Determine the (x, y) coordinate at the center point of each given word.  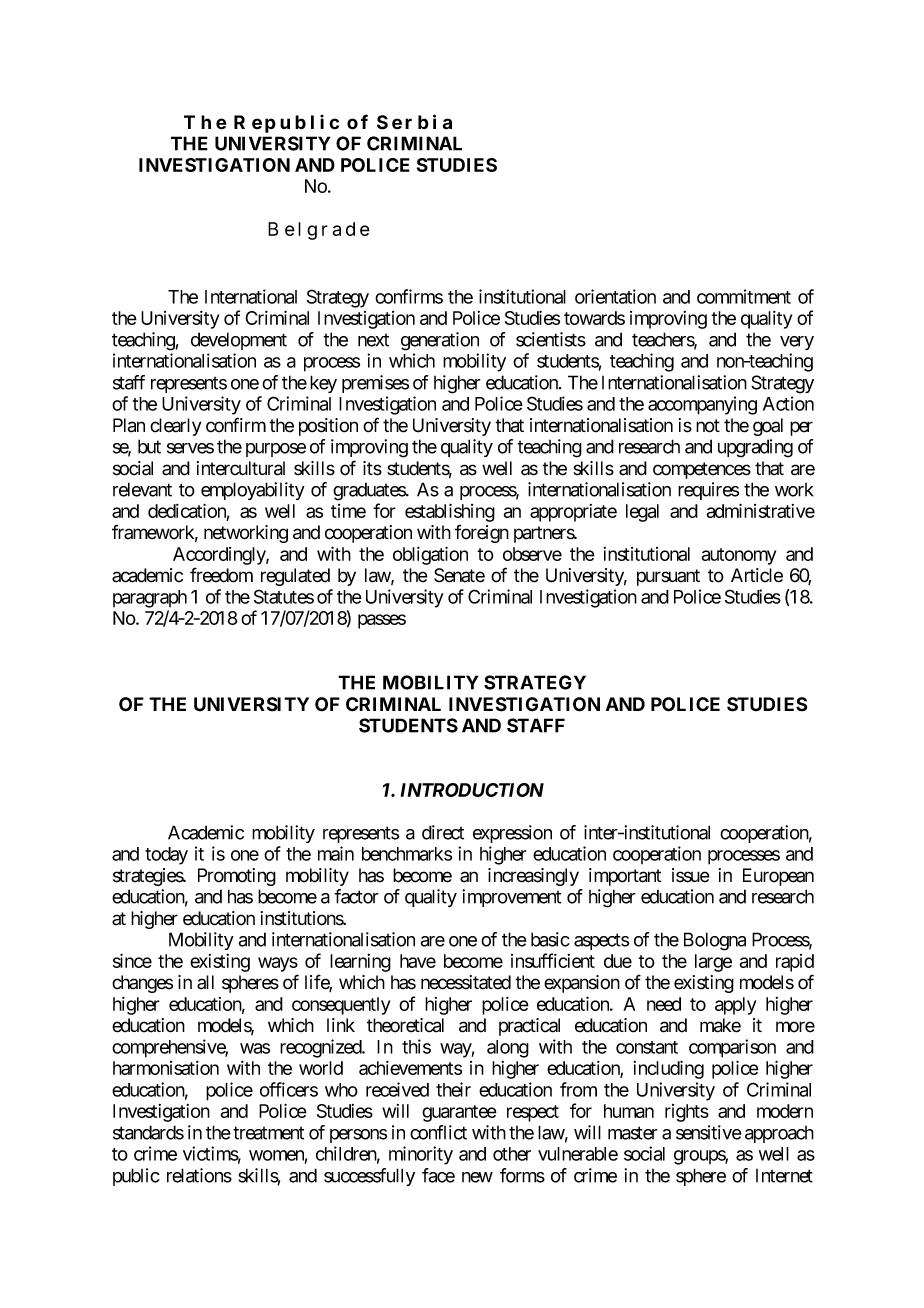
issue (691, 875)
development (239, 341)
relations (199, 1175)
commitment (744, 296)
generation (440, 341)
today (166, 856)
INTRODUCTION (472, 790)
